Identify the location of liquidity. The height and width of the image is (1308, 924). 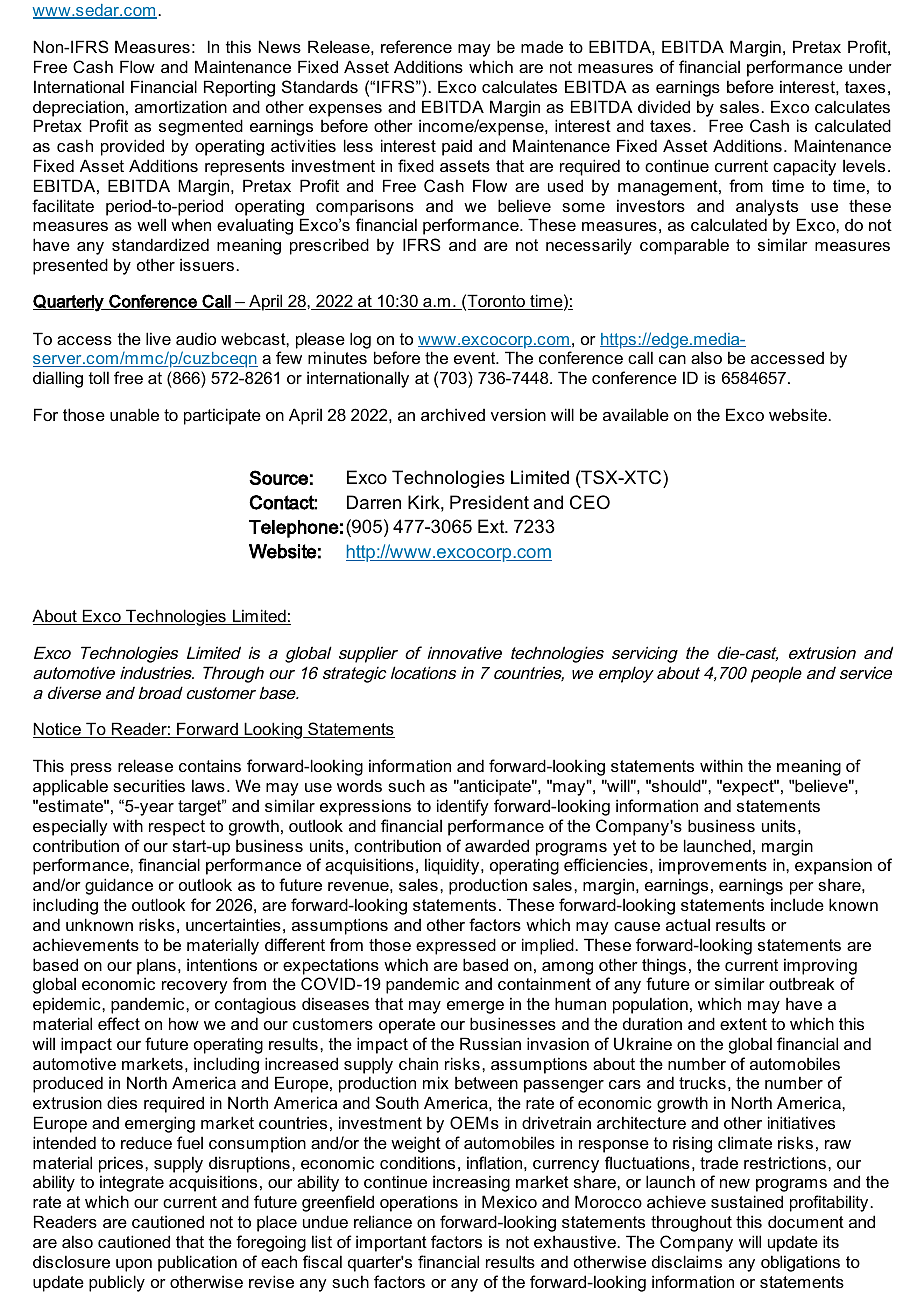
(453, 866).
